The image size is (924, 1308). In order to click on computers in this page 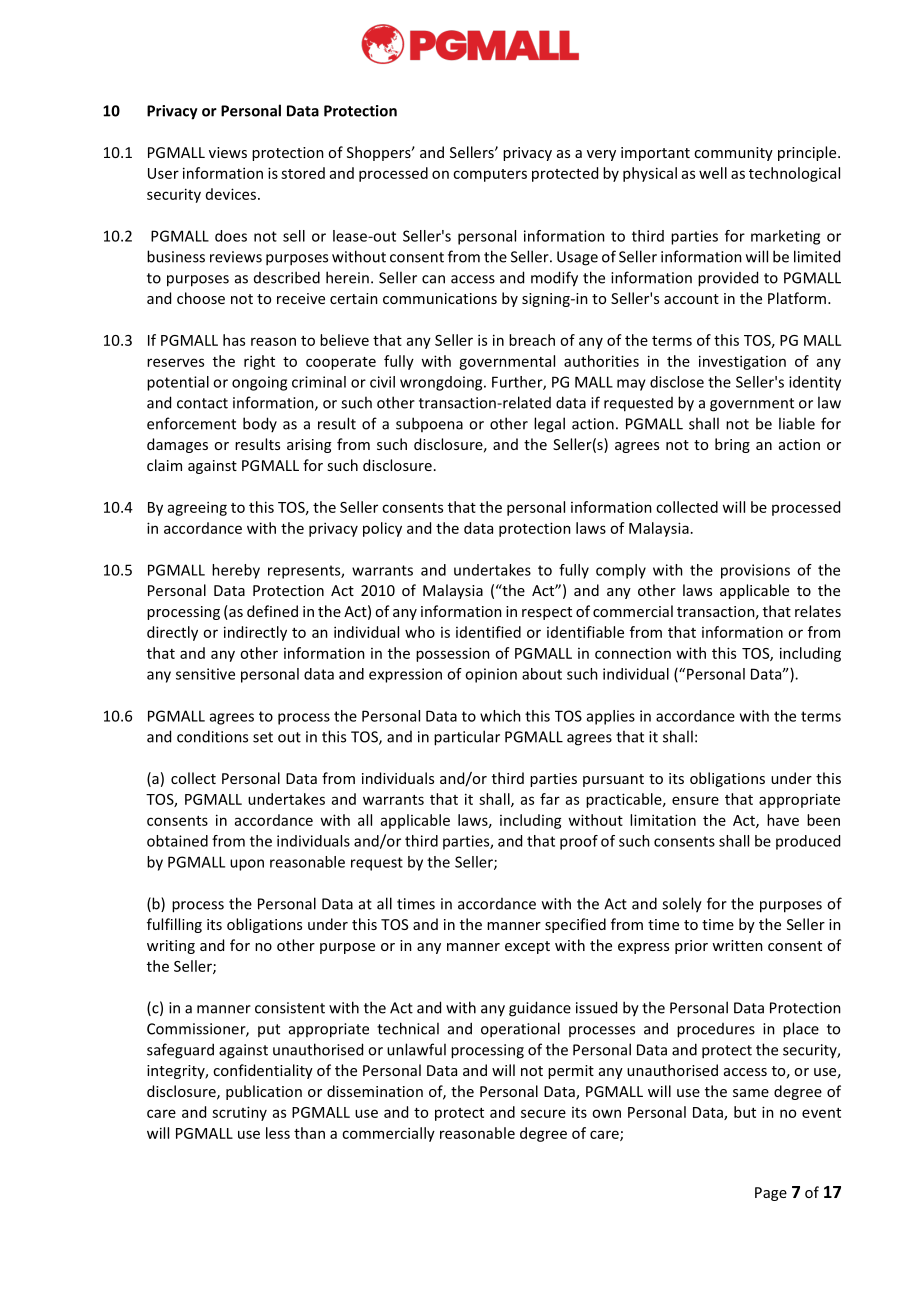, I will do `click(490, 175)`.
